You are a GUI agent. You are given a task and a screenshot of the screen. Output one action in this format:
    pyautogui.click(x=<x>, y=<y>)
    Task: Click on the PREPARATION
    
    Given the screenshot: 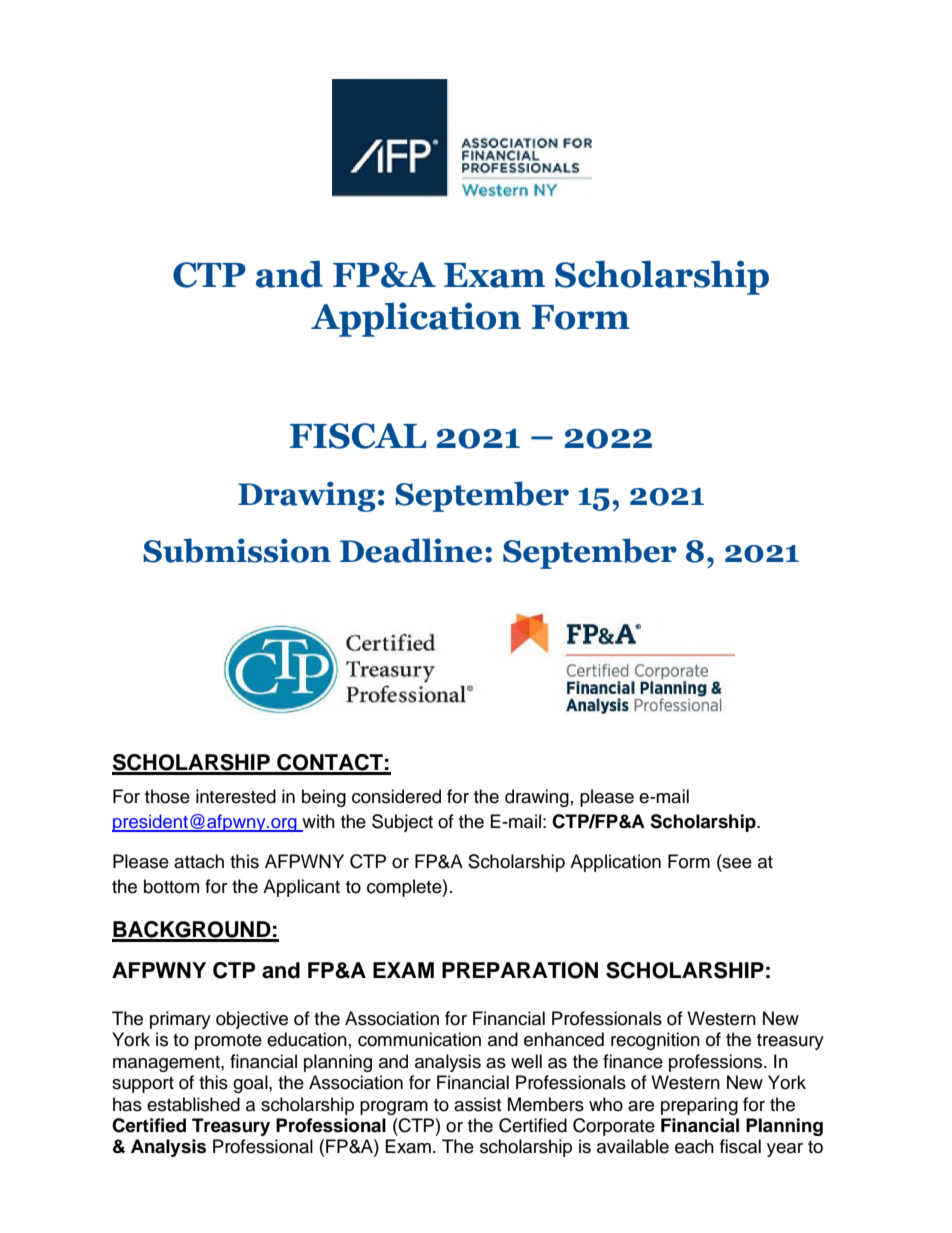 What is the action you would take?
    pyautogui.click(x=520, y=970)
